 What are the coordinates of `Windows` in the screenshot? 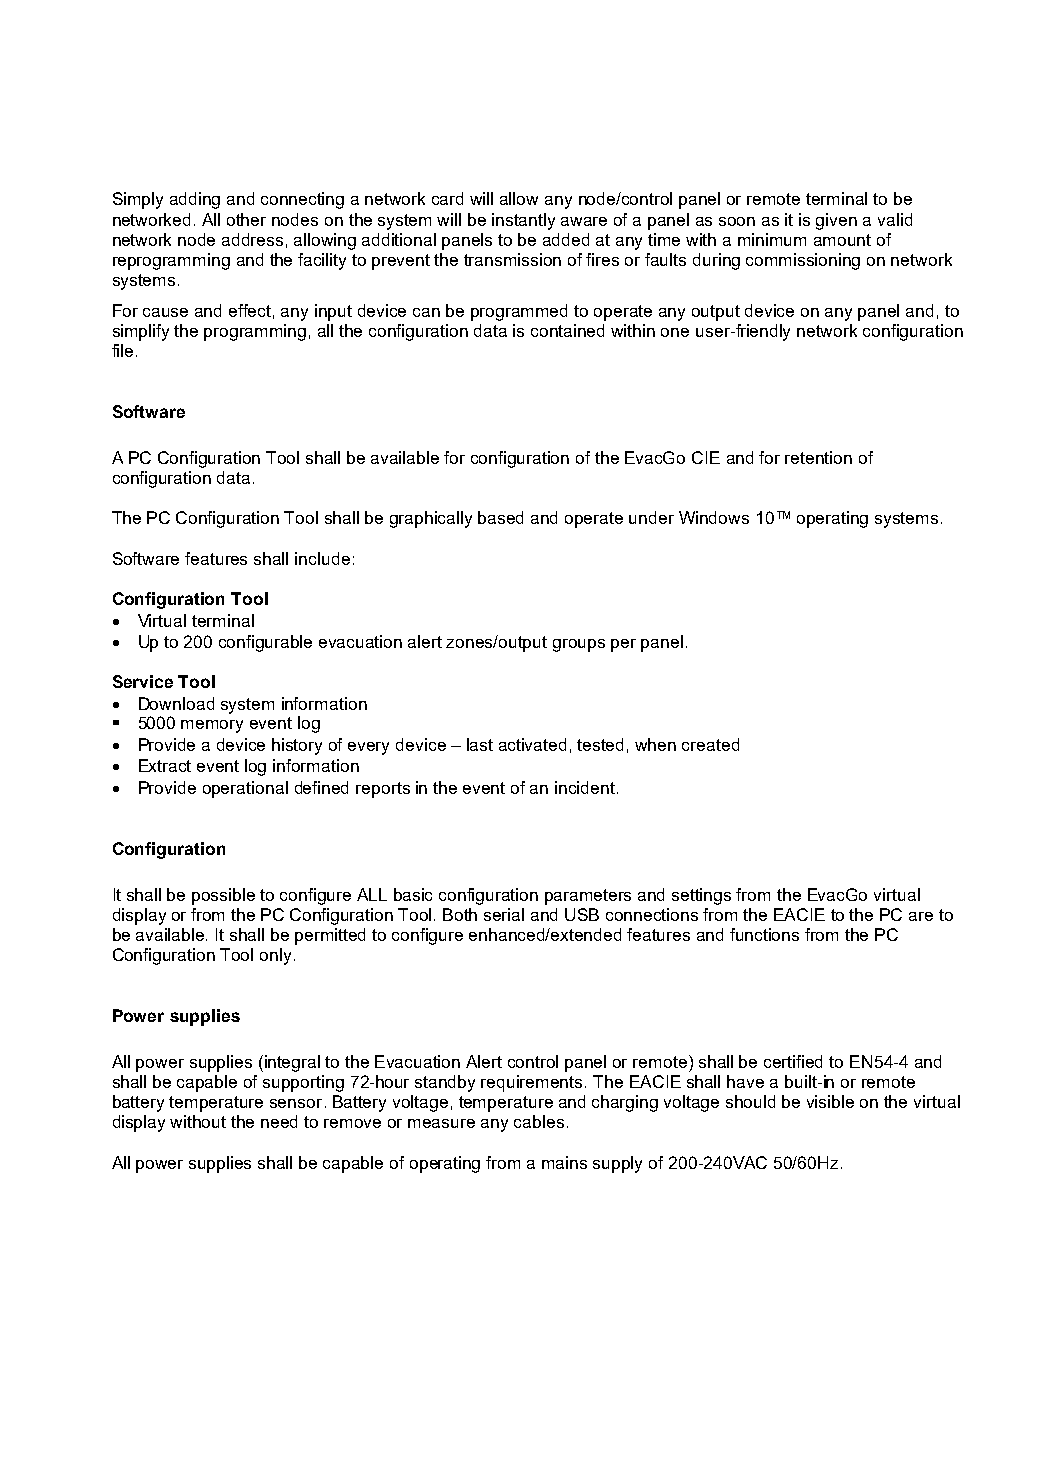 It's located at (714, 517).
